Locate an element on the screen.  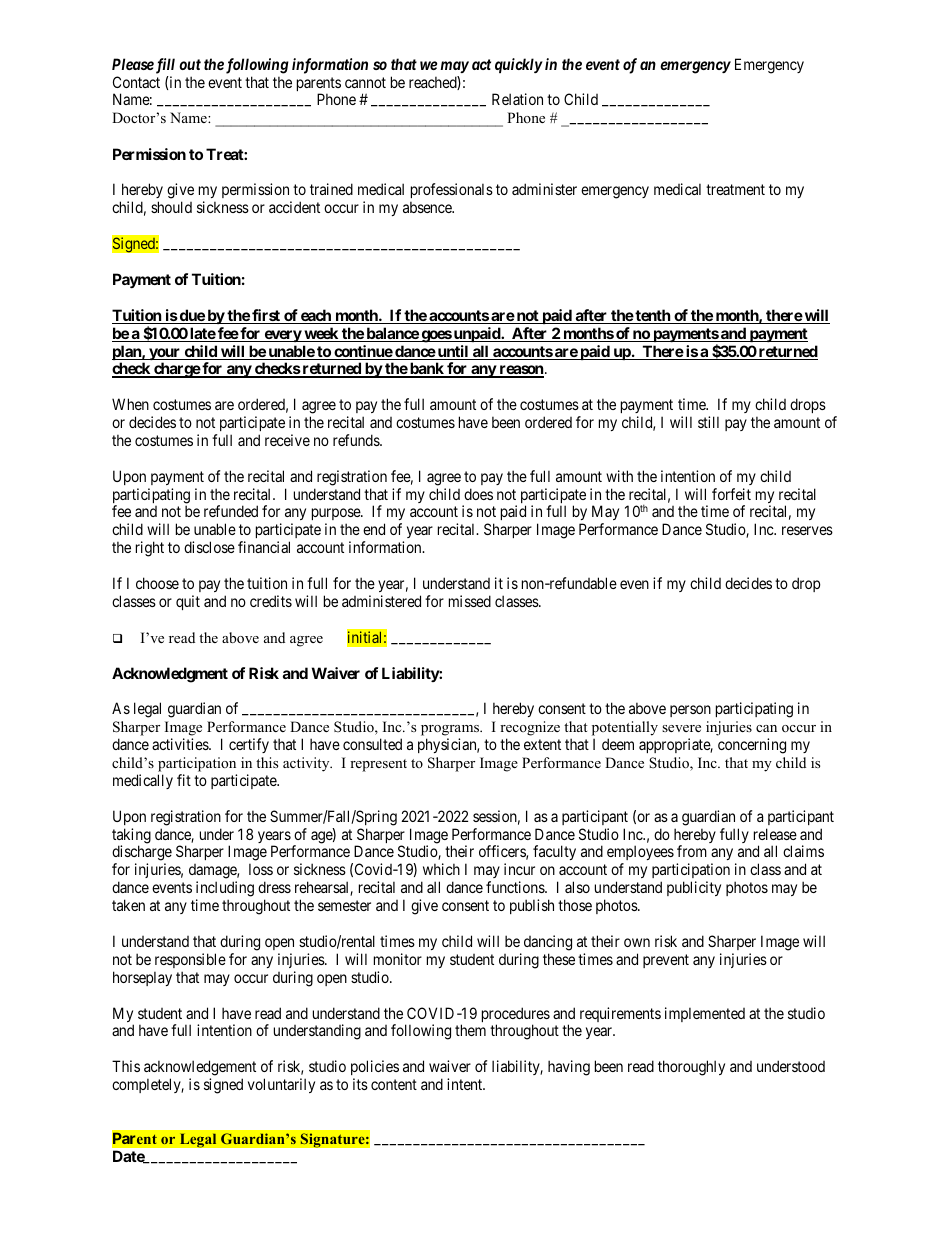
bank is located at coordinates (427, 369).
